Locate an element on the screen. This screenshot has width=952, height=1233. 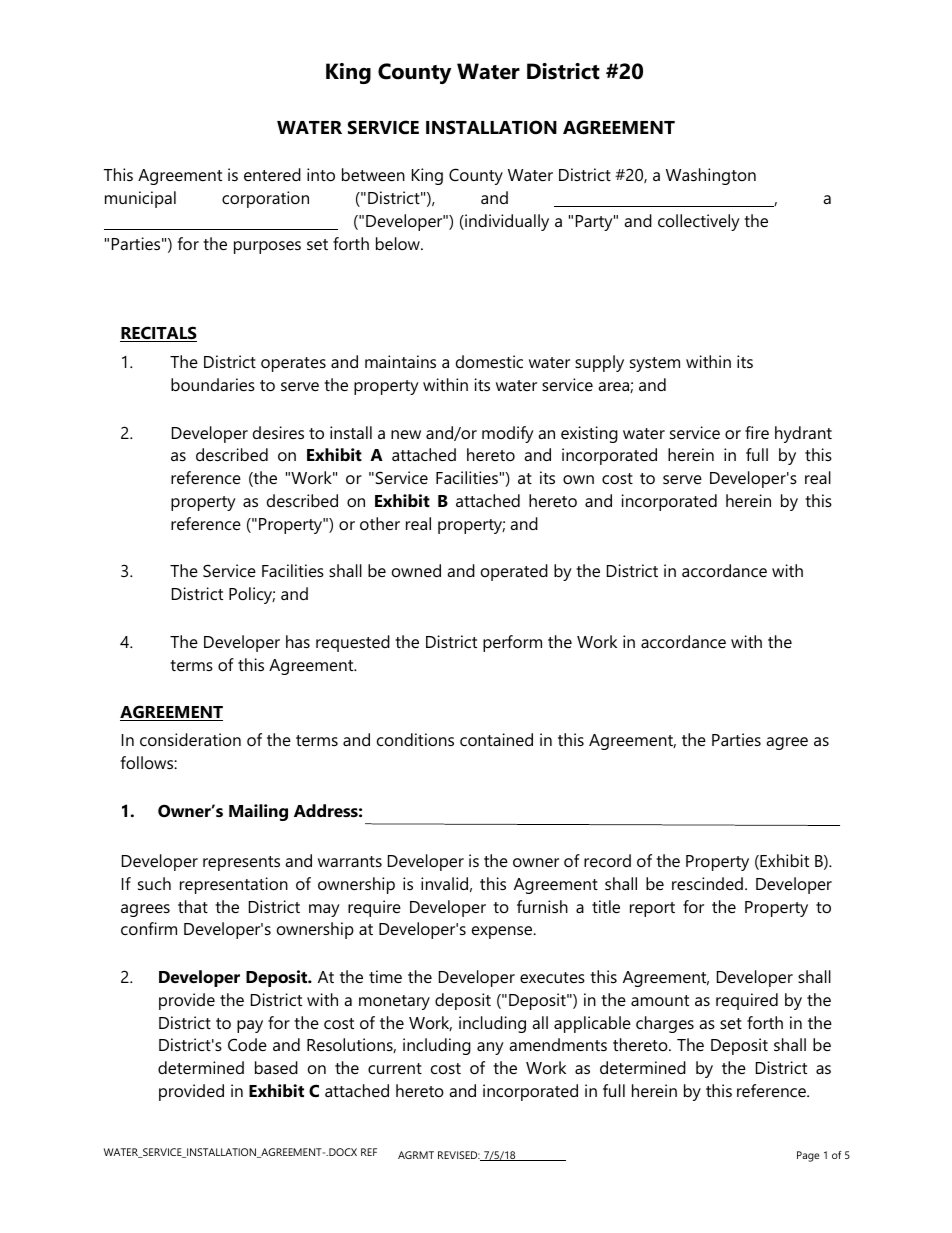
individually is located at coordinates (506, 222).
